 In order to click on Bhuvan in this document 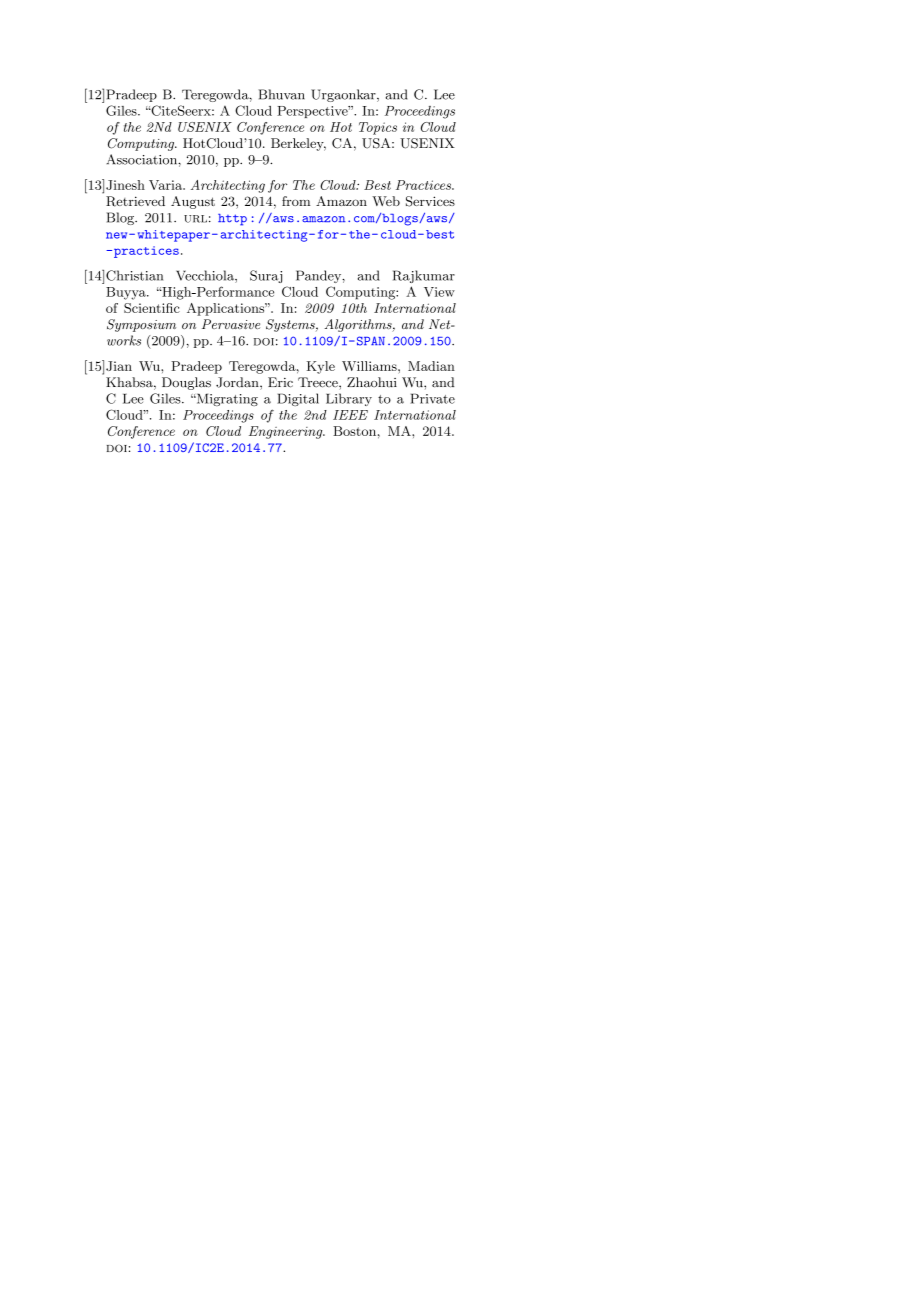, I will do `click(281, 94)`.
